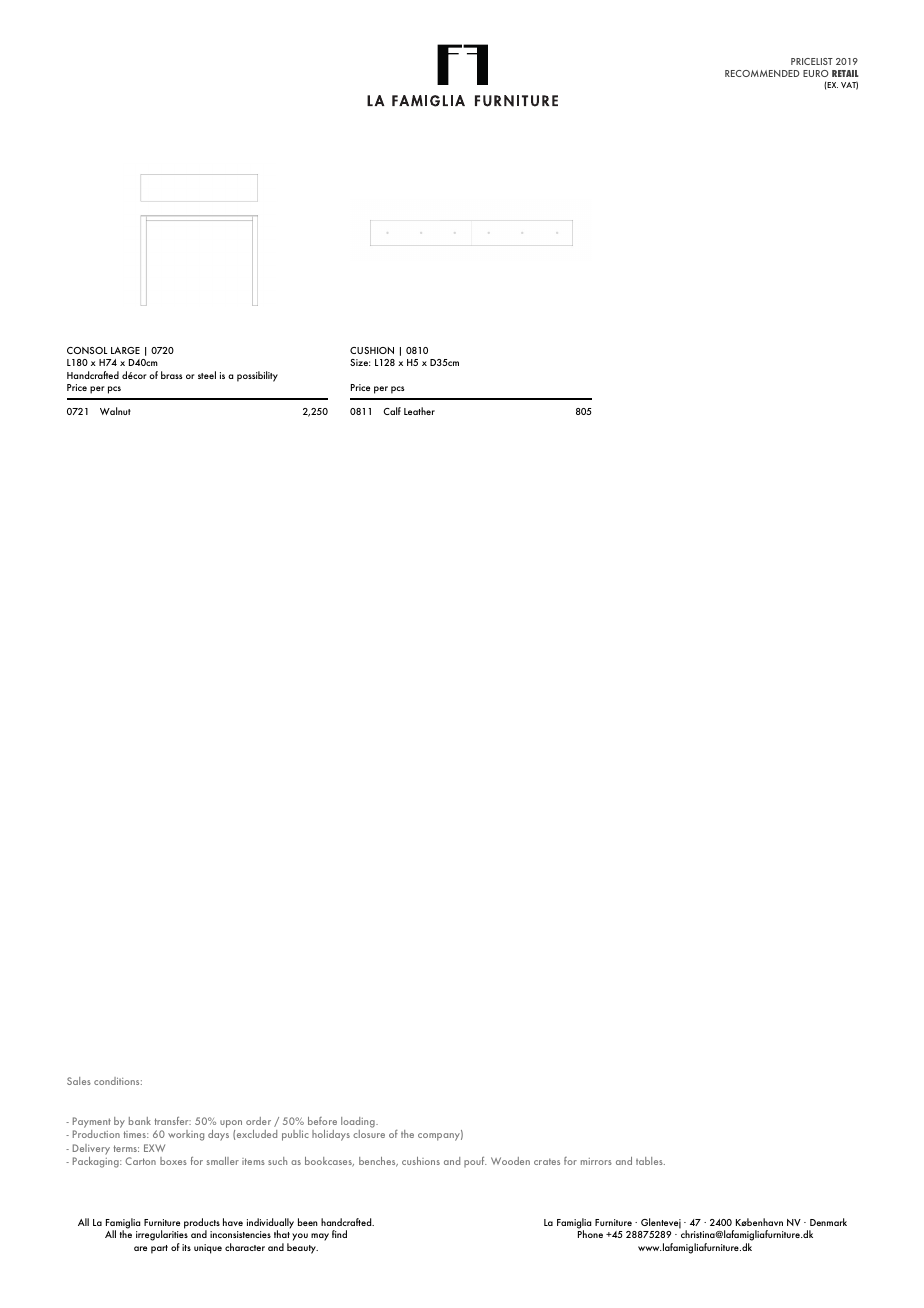  I want to click on RECOMMENDED, so click(762, 73).
